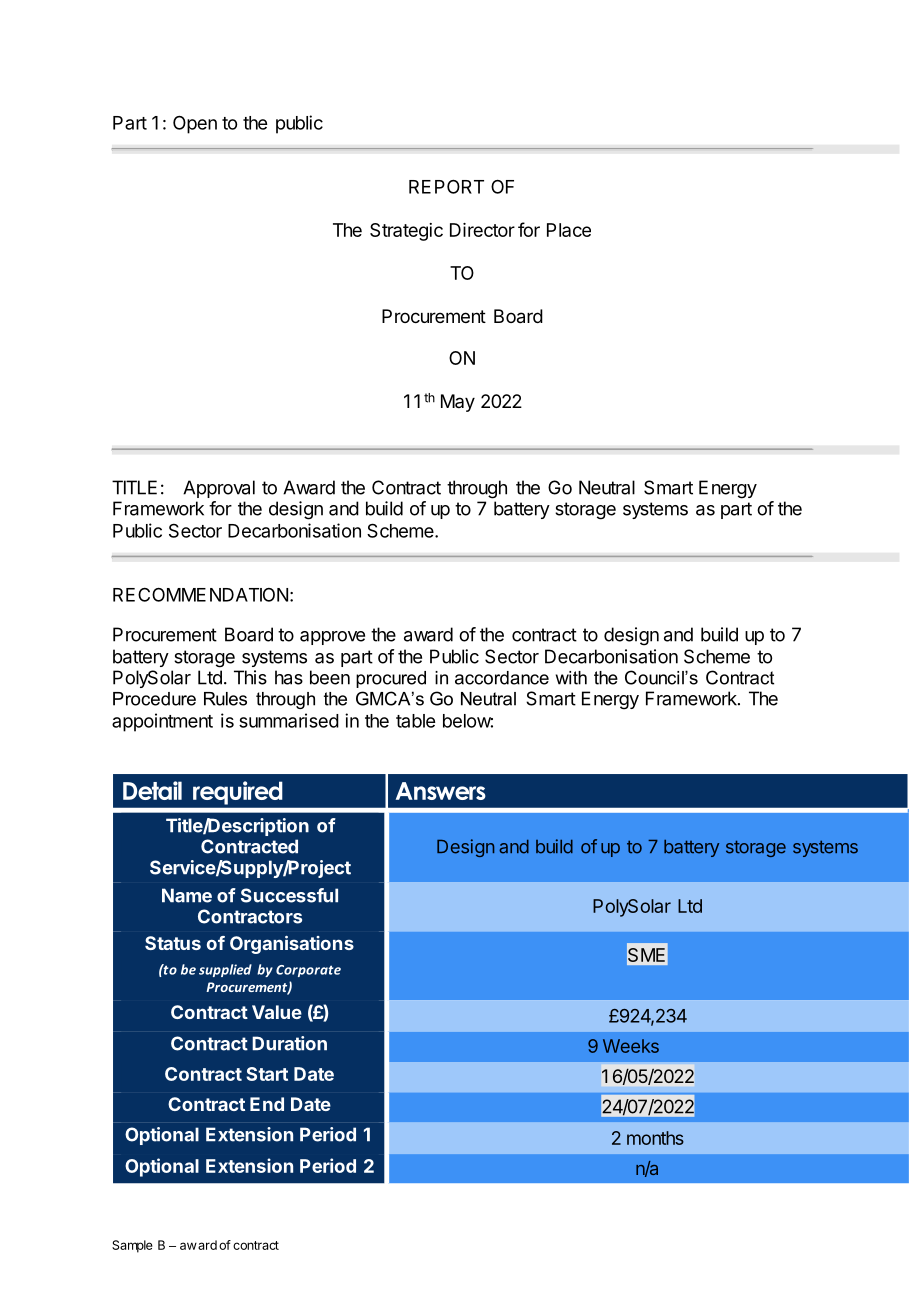 This screenshot has width=924, height=1308. What do you see at coordinates (571, 678) in the screenshot?
I see `with` at bounding box center [571, 678].
